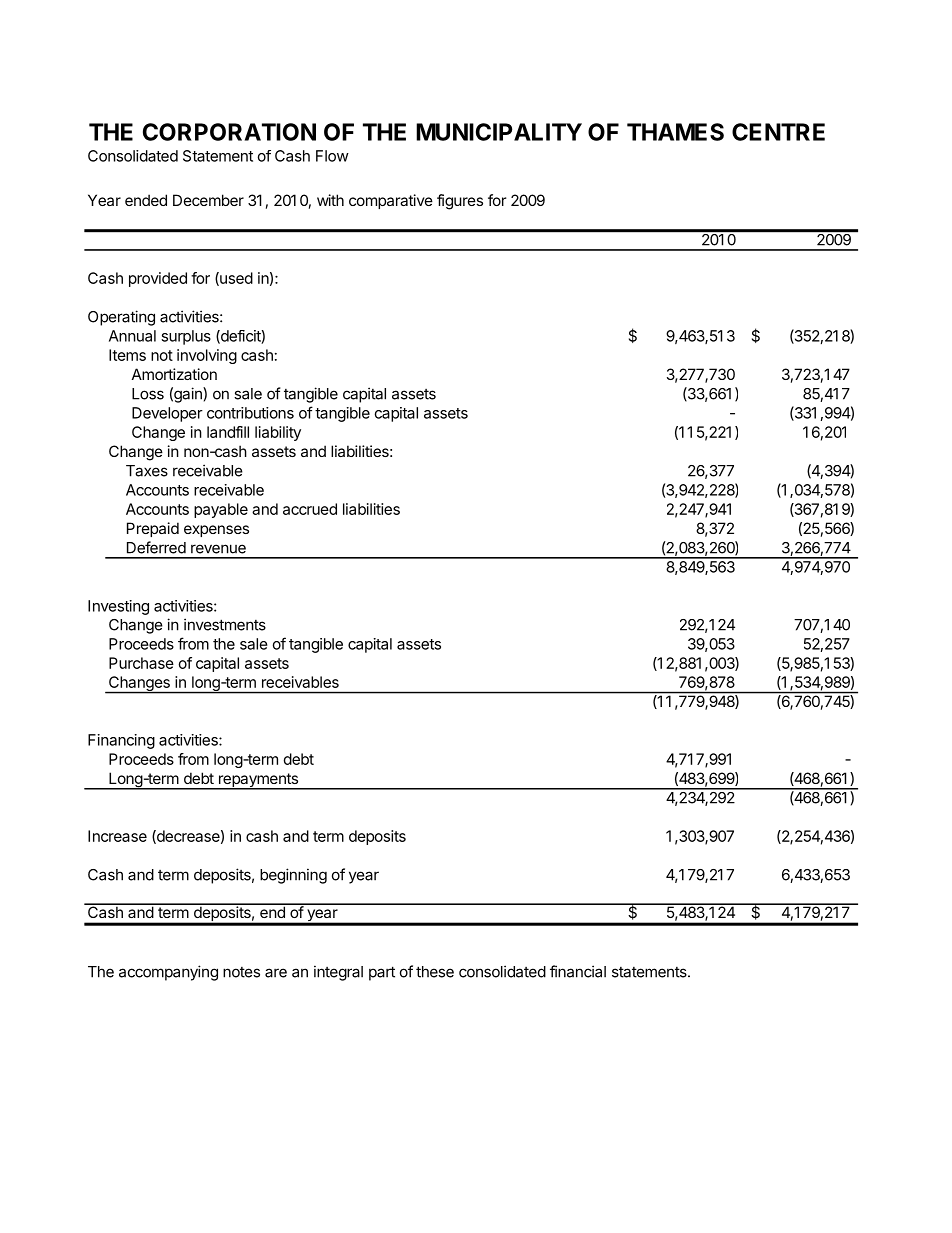  I want to click on accrued, so click(310, 509).
